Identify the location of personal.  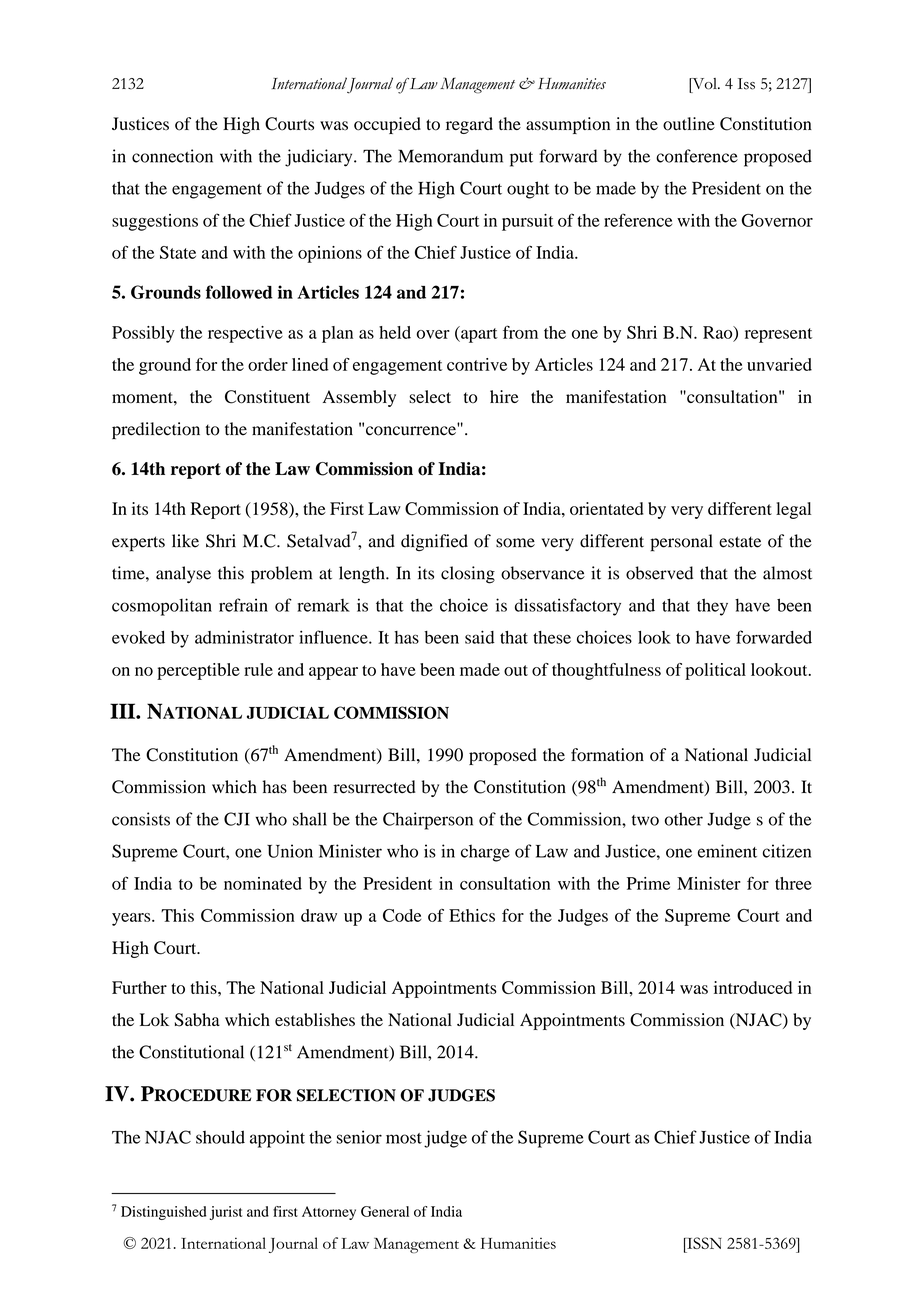
(681, 543).
